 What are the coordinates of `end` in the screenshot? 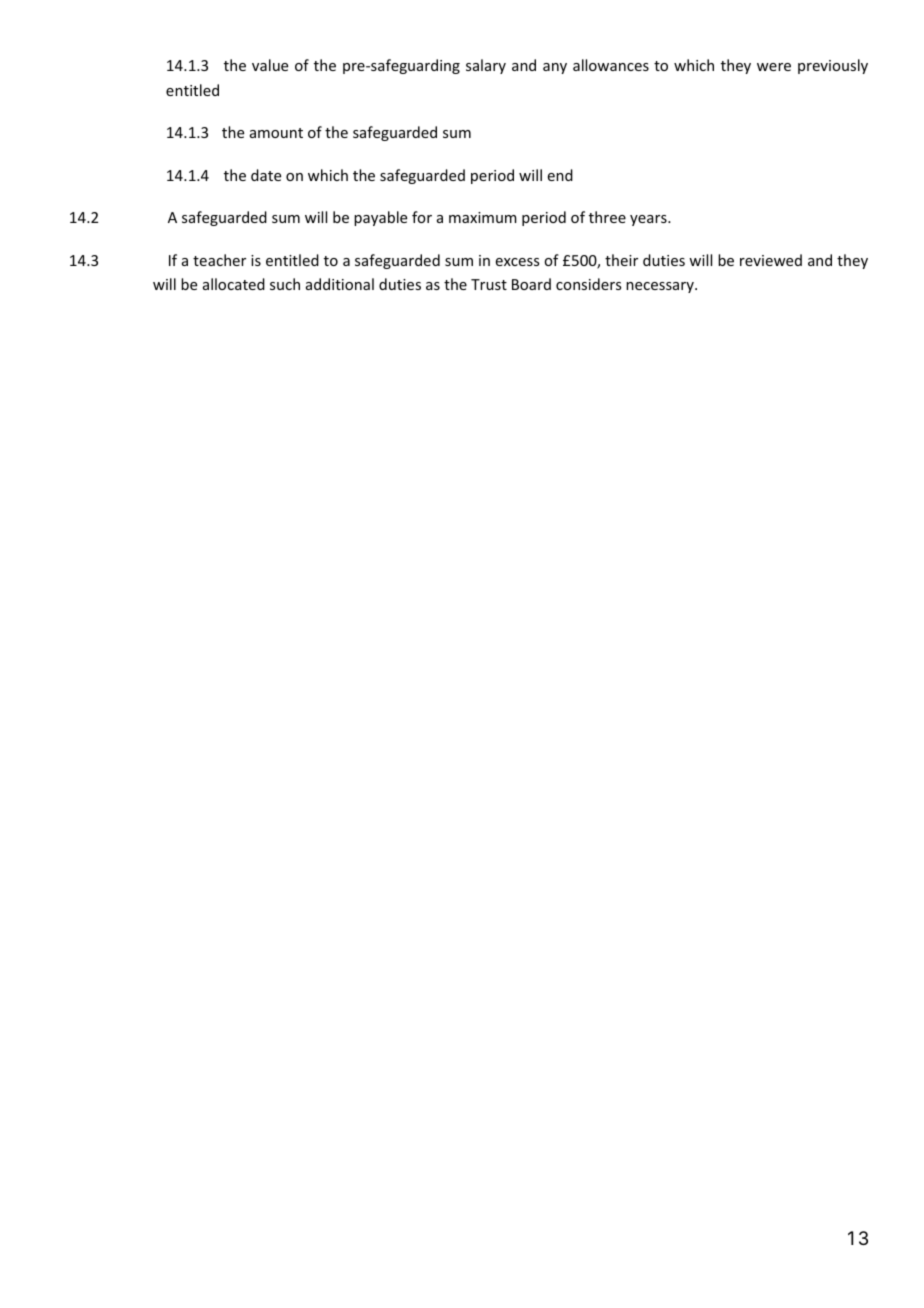 It's located at (560, 175).
